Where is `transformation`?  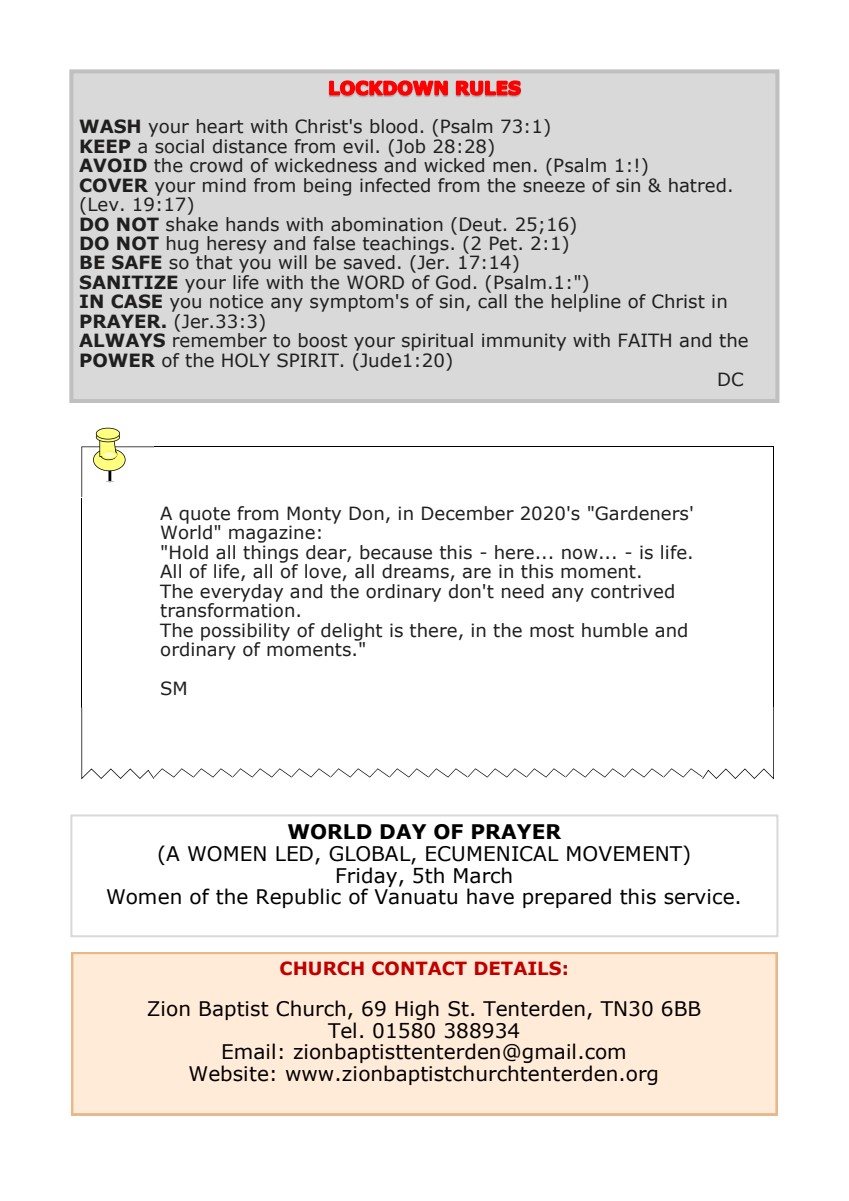
transformation is located at coordinates (227, 609).
